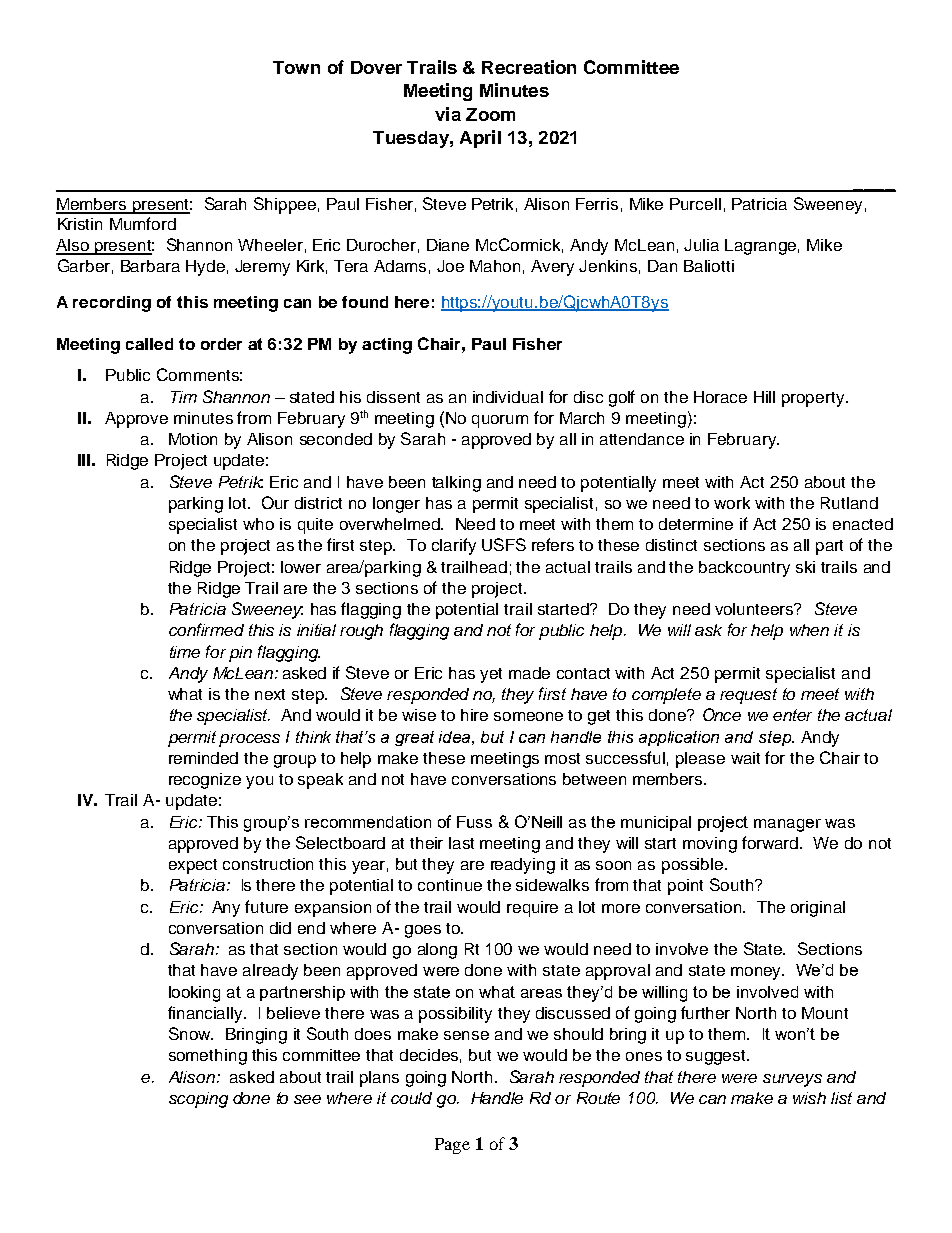  Describe the element at coordinates (450, 266) in the image. I see `Joe` at that location.
